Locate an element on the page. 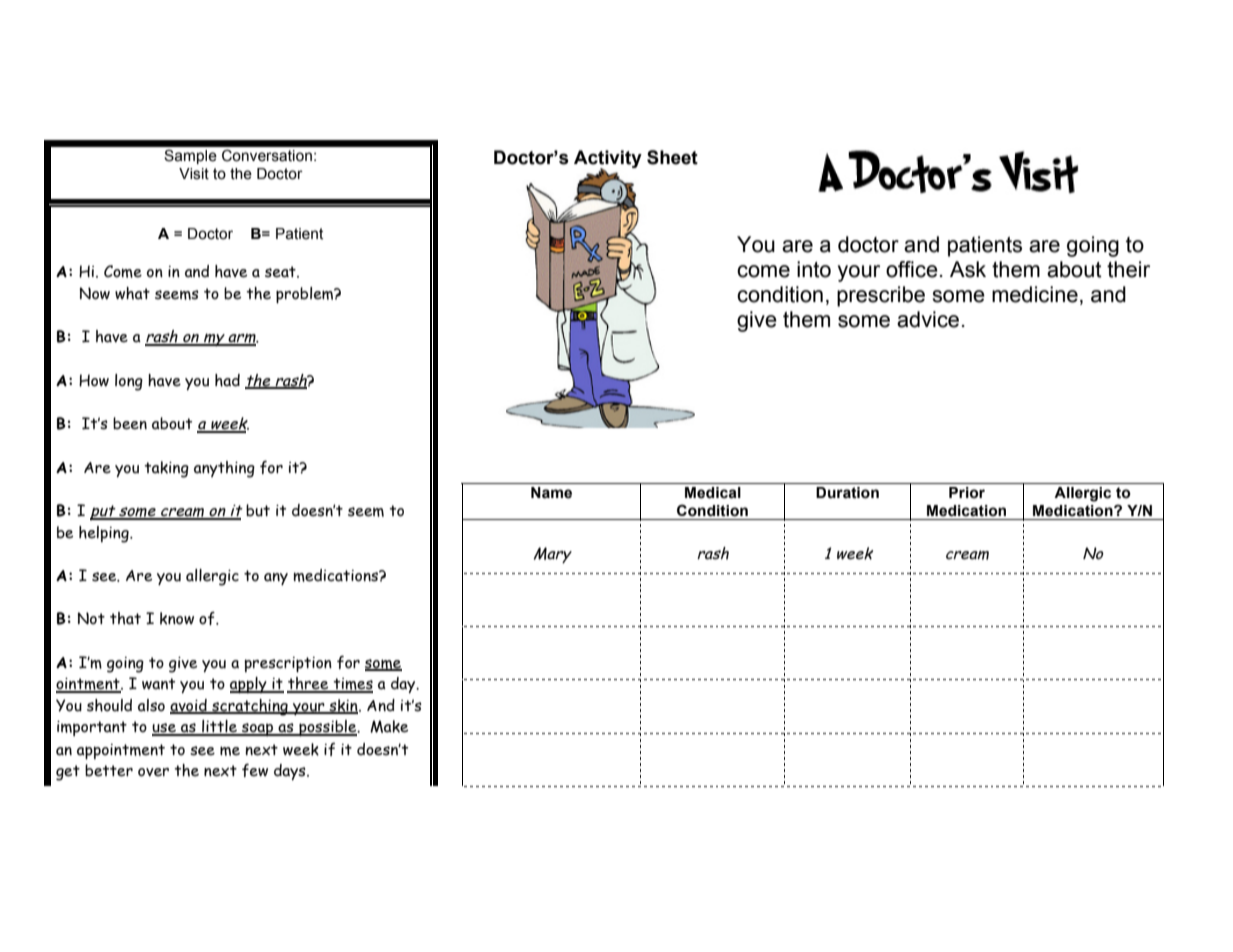 The height and width of the image is (952, 1233). Name is located at coordinates (551, 493).
